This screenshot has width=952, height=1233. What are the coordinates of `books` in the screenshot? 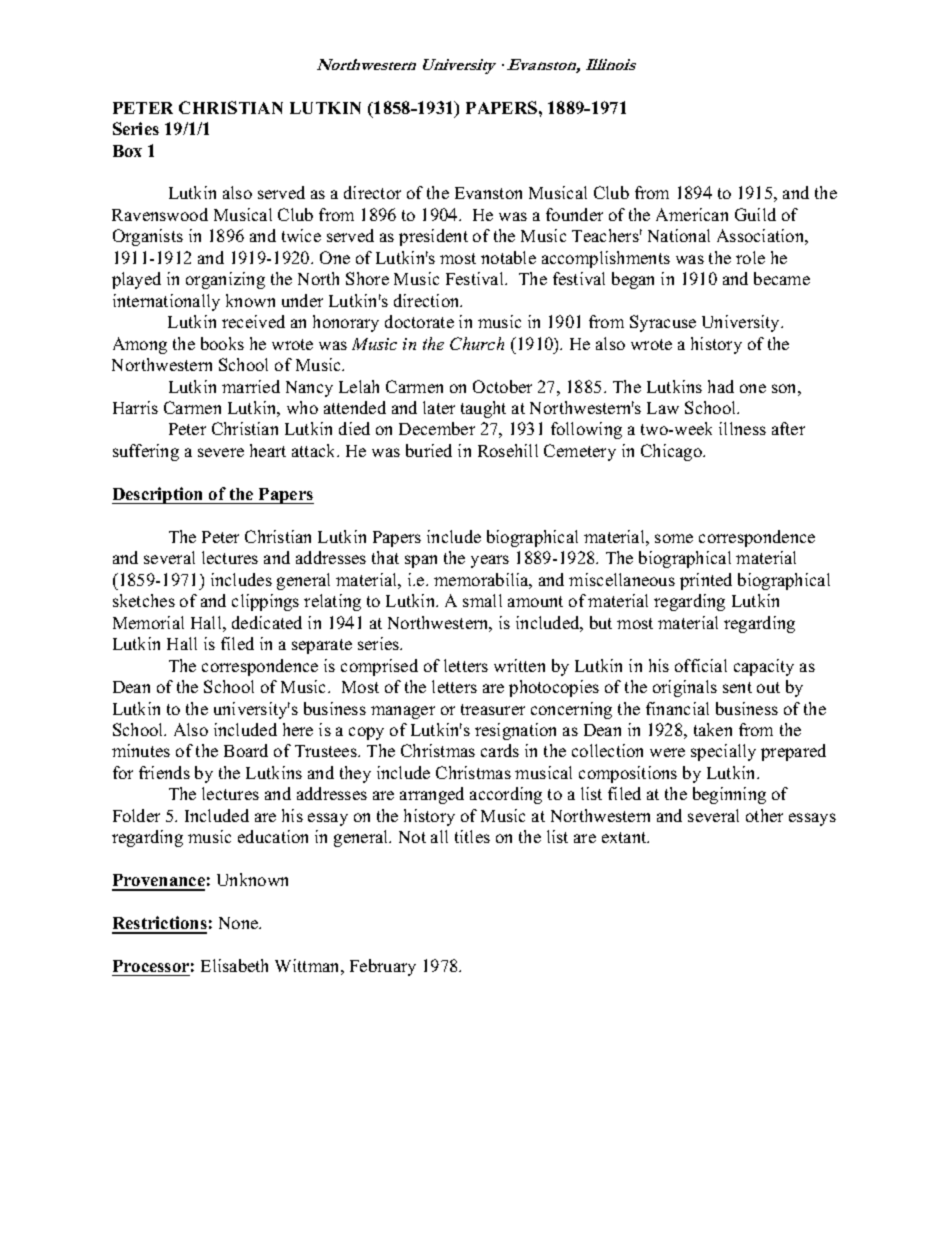 It's located at (222, 343).
